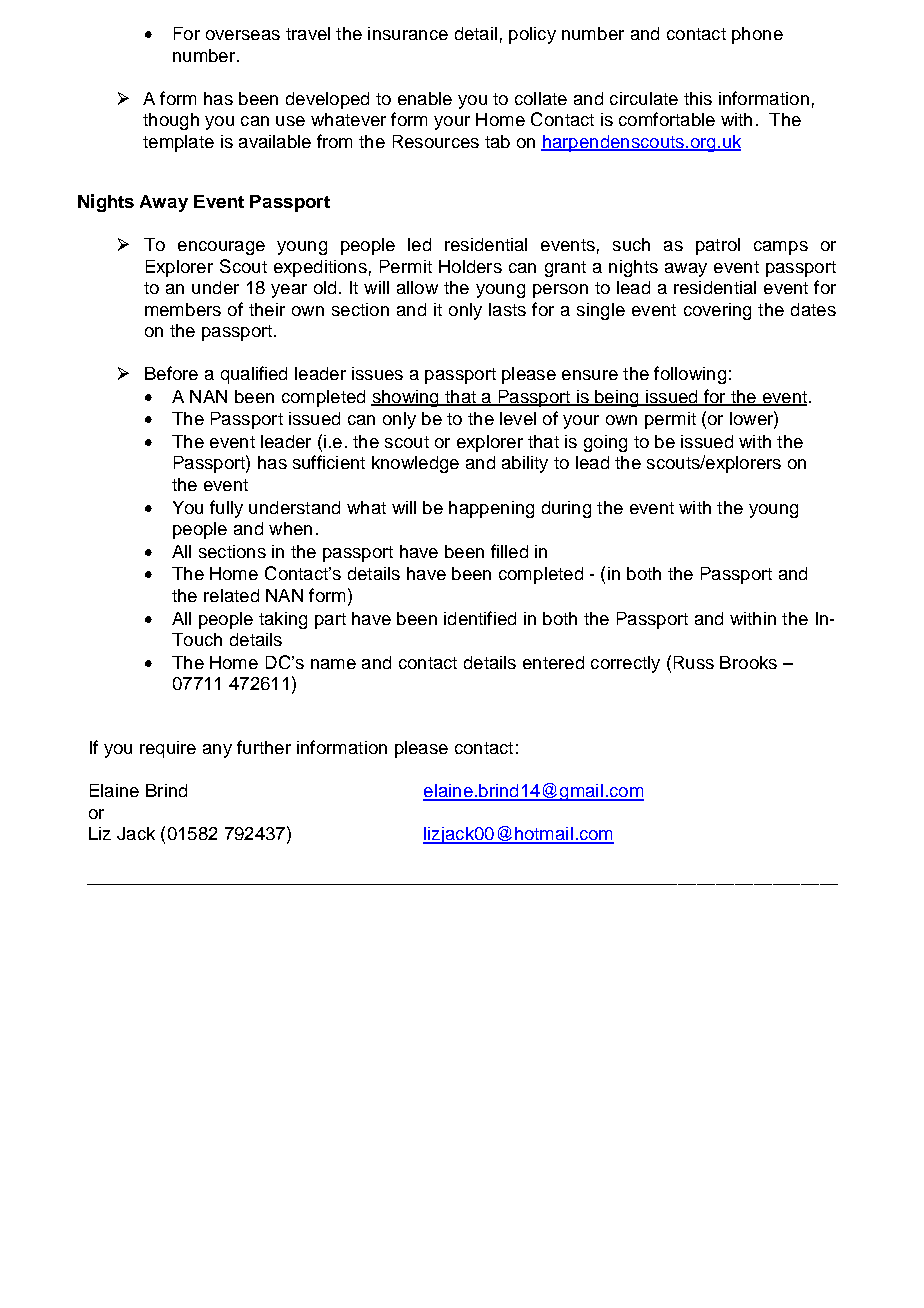  What do you see at coordinates (509, 551) in the screenshot?
I see `filled` at bounding box center [509, 551].
